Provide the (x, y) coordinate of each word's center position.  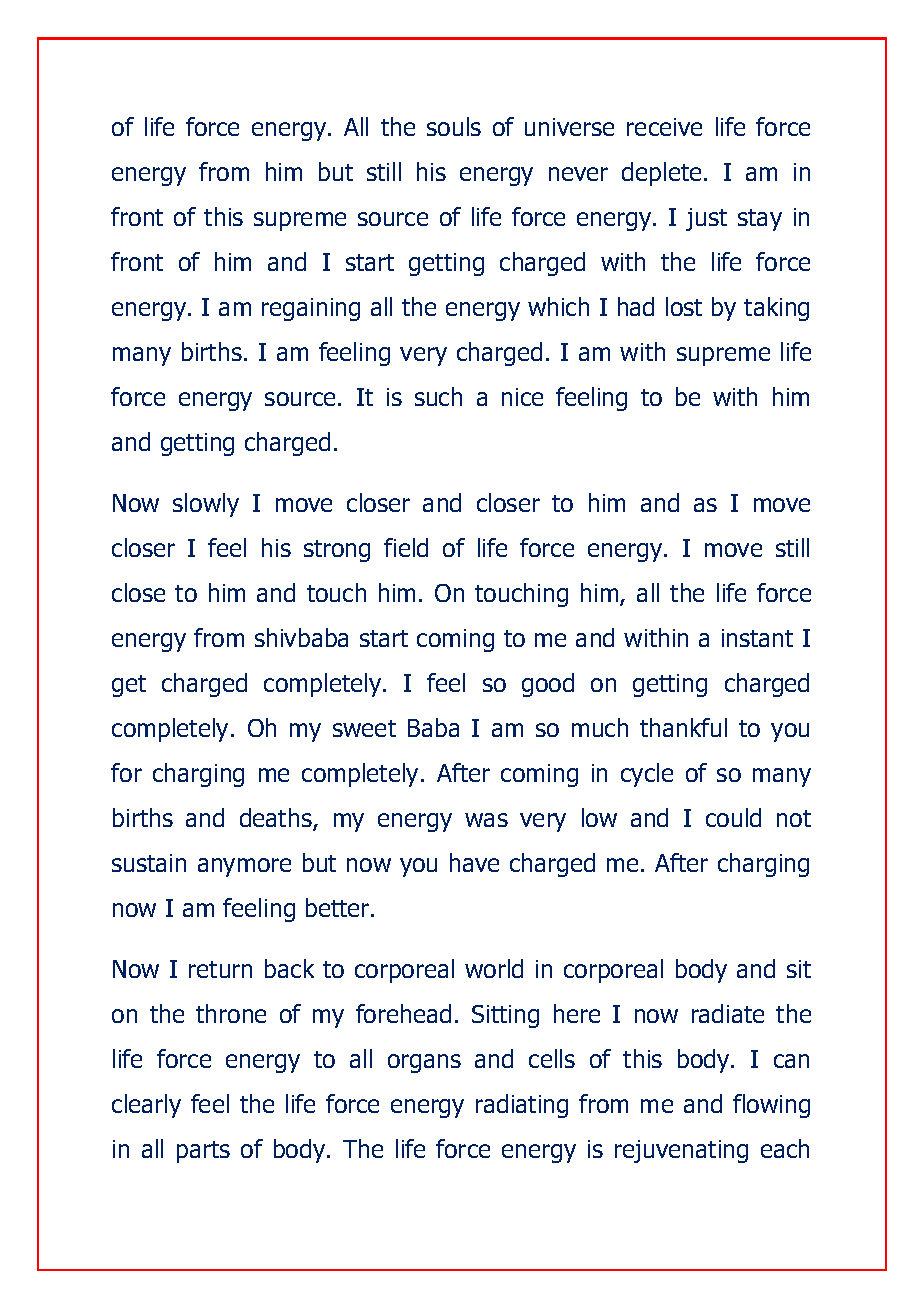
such (438, 396)
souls (454, 126)
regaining (311, 309)
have (474, 862)
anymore (244, 867)
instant (757, 638)
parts (203, 1152)
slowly (206, 505)
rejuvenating (681, 1151)
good (548, 685)
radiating (522, 1106)
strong (337, 551)
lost (684, 306)
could (733, 817)
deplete (663, 174)
